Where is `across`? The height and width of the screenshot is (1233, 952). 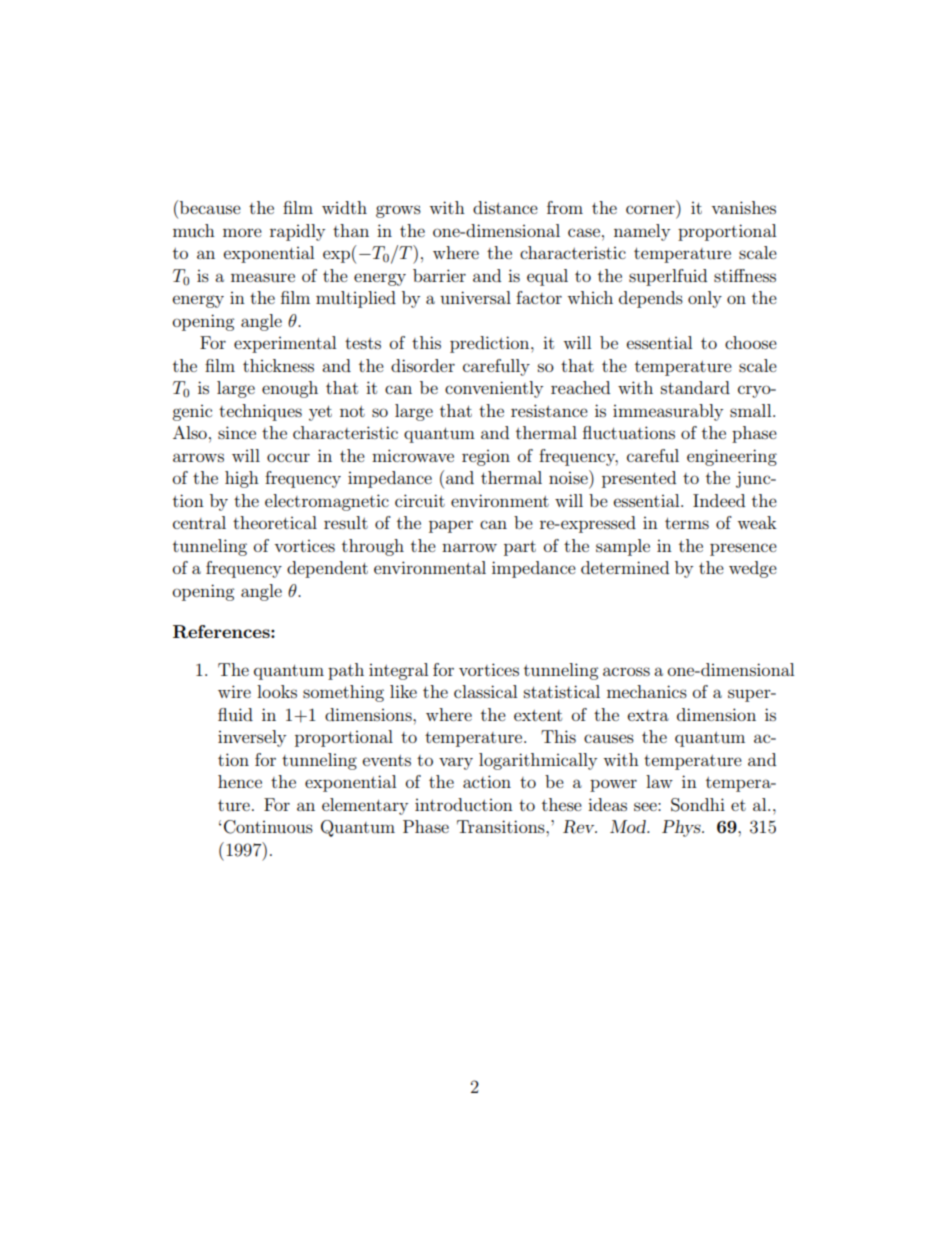
across is located at coordinates (626, 671).
